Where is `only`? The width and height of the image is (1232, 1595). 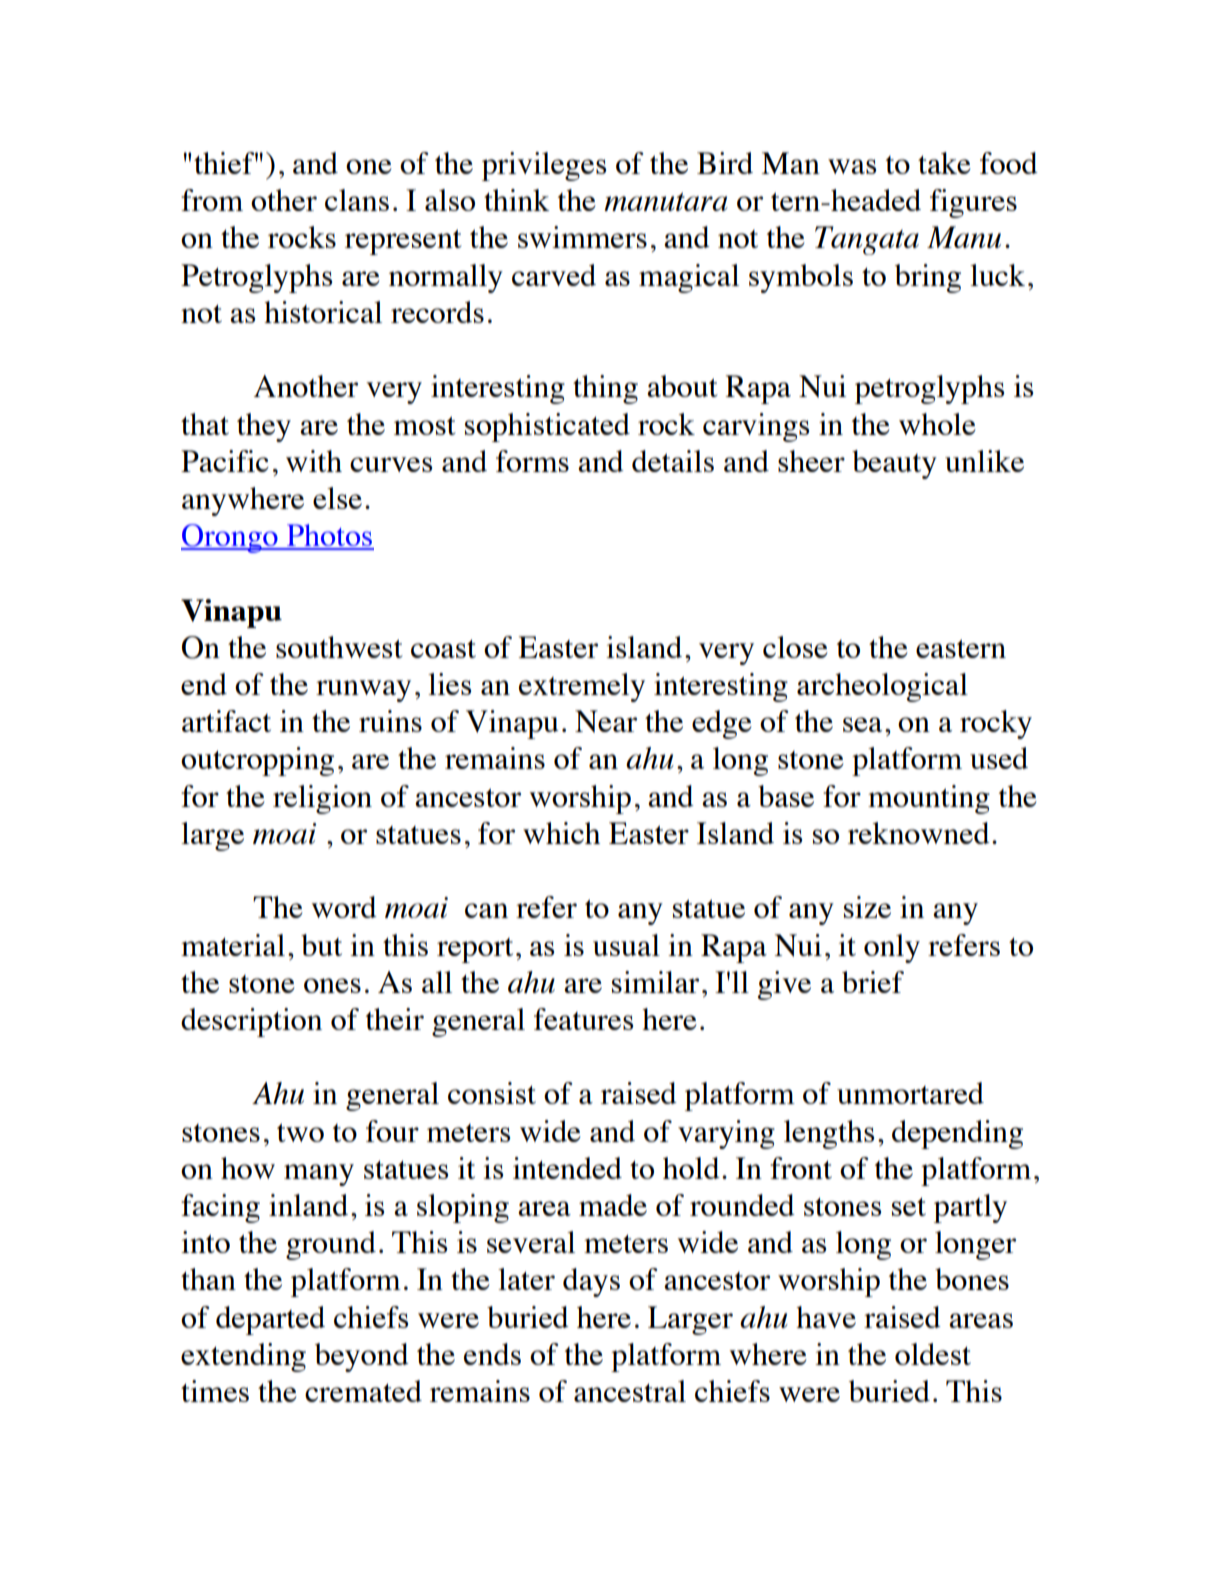 only is located at coordinates (892, 948).
